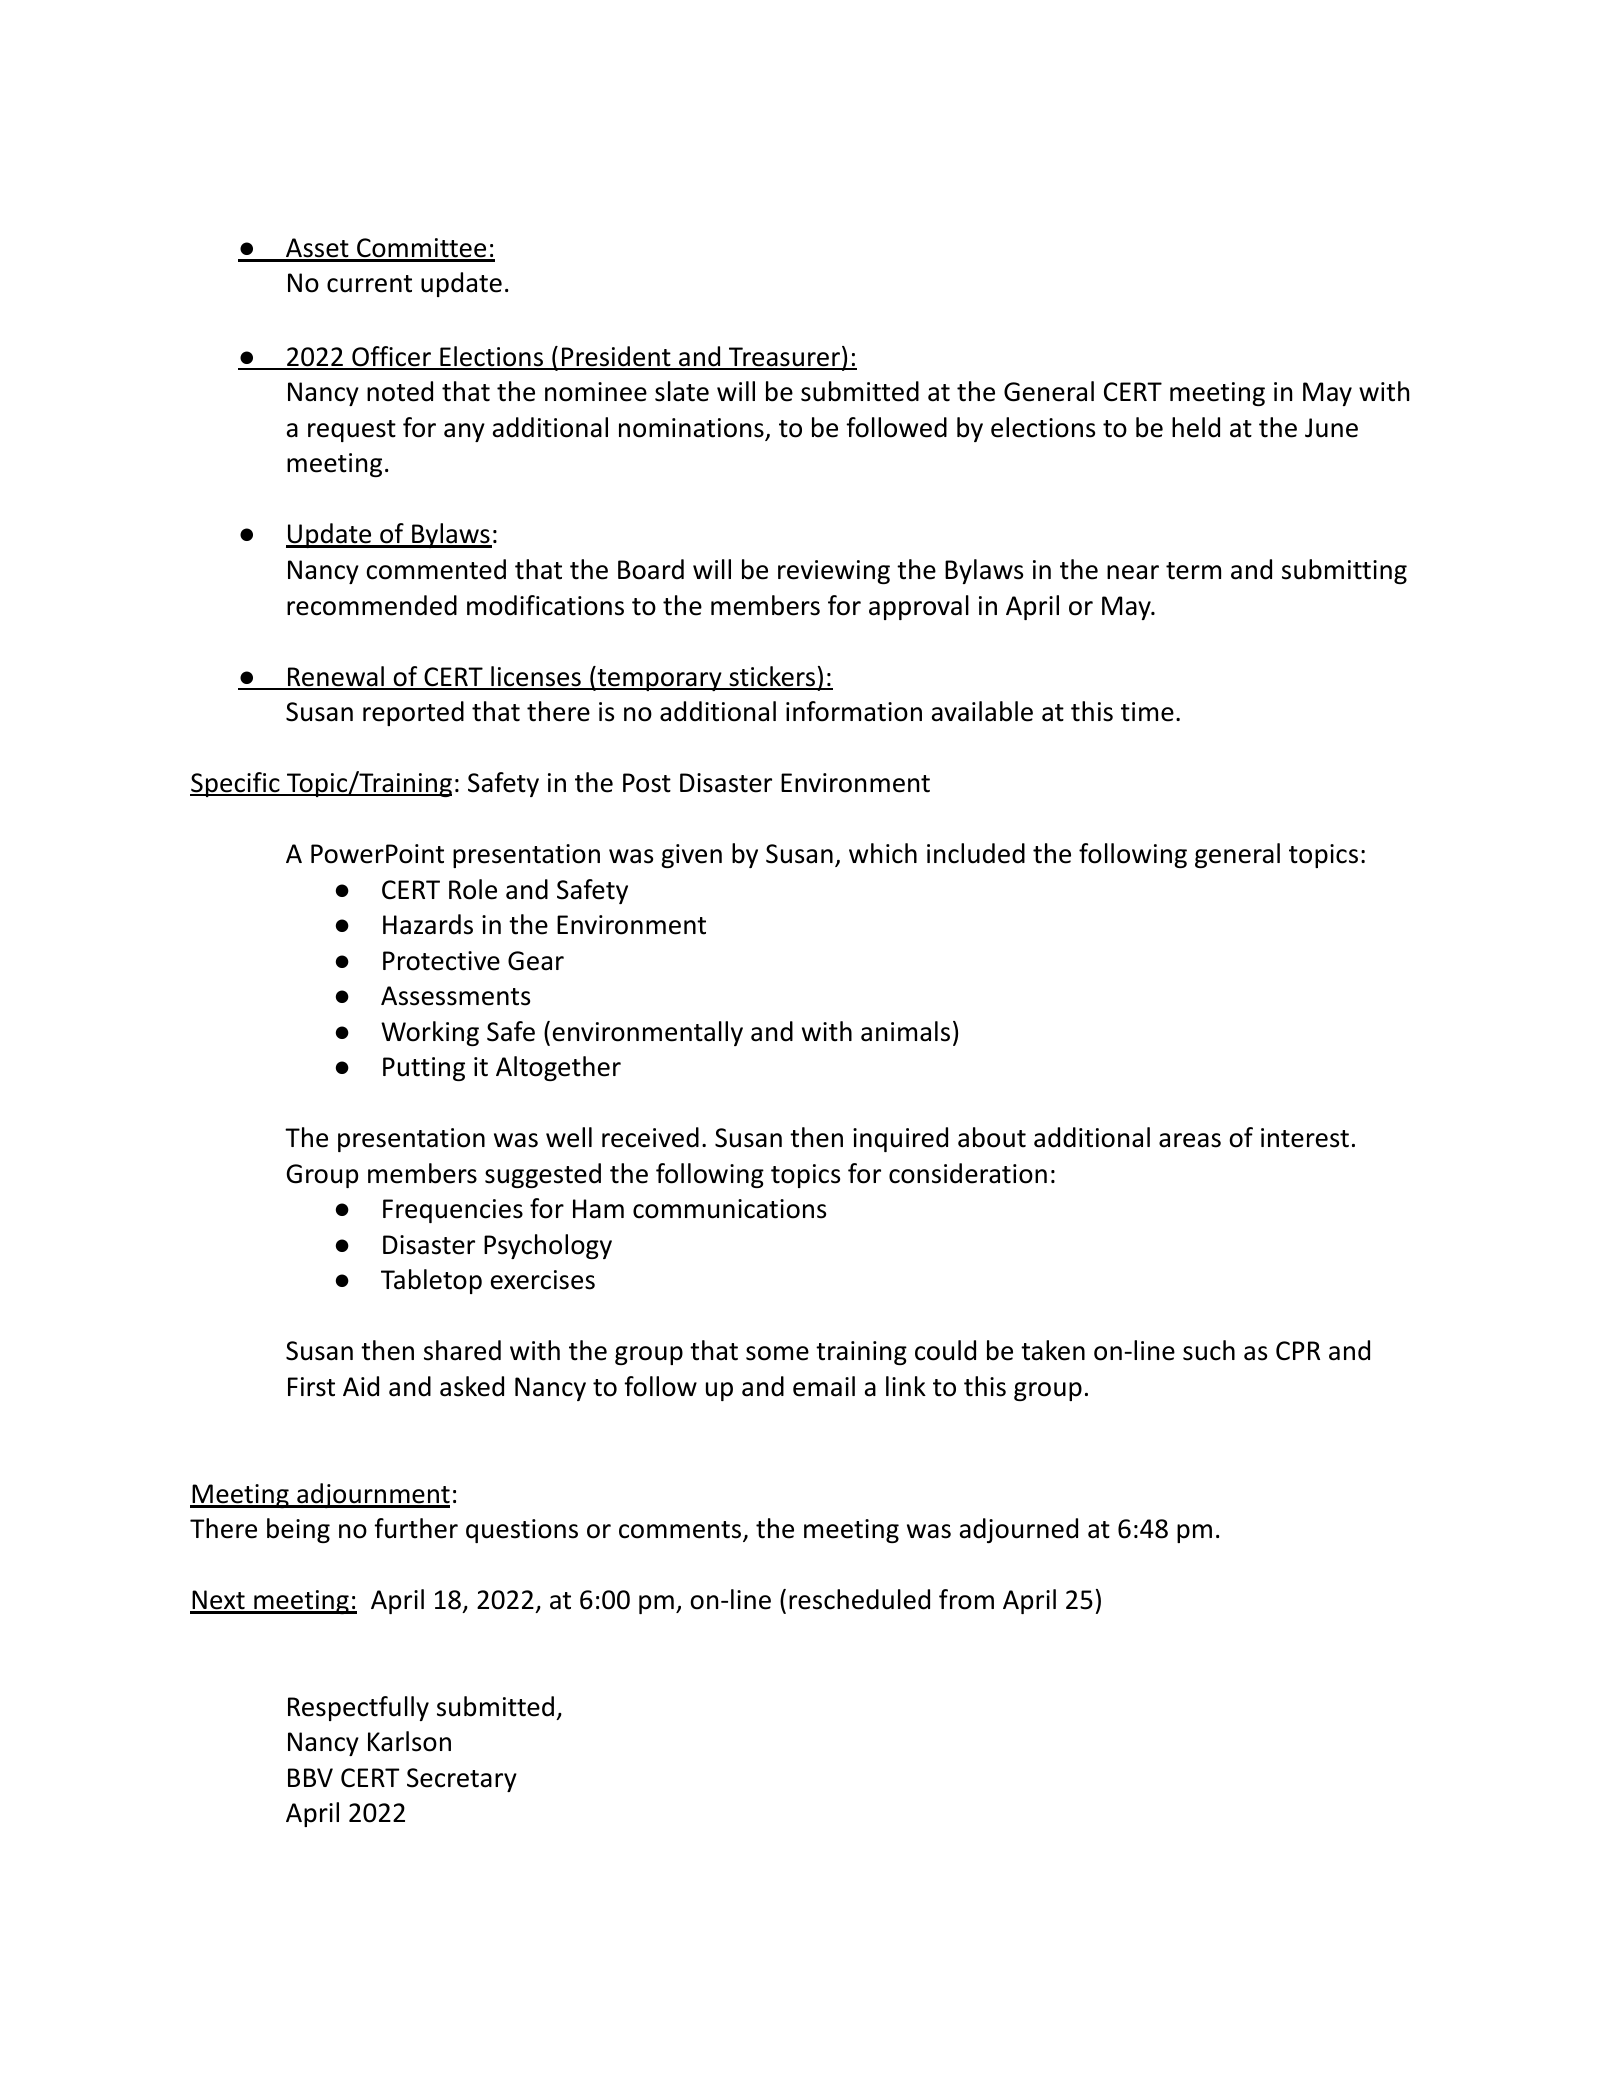 The height and width of the screenshot is (2095, 1619). I want to click on Aid, so click(361, 1386).
